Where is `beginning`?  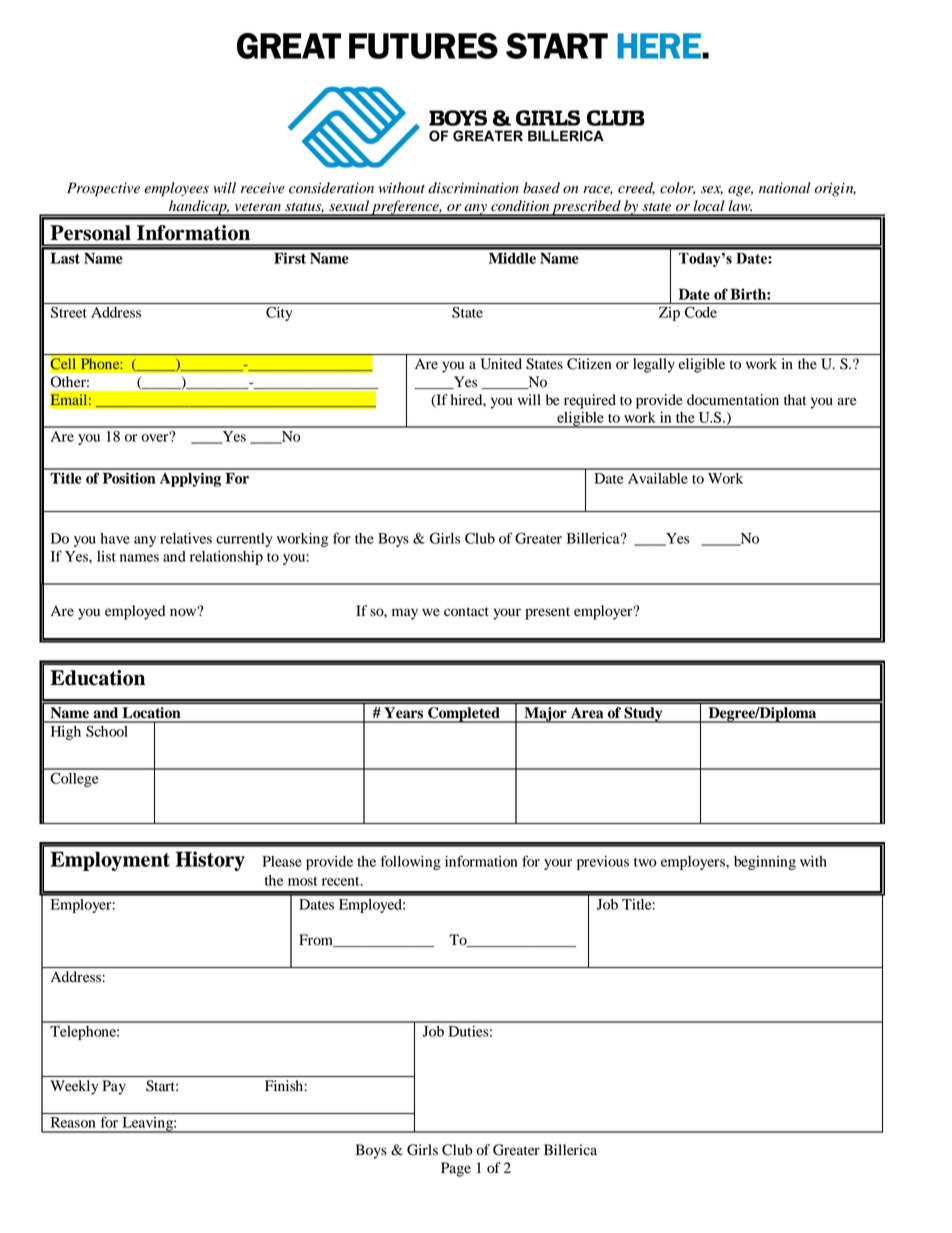 beginning is located at coordinates (765, 863).
